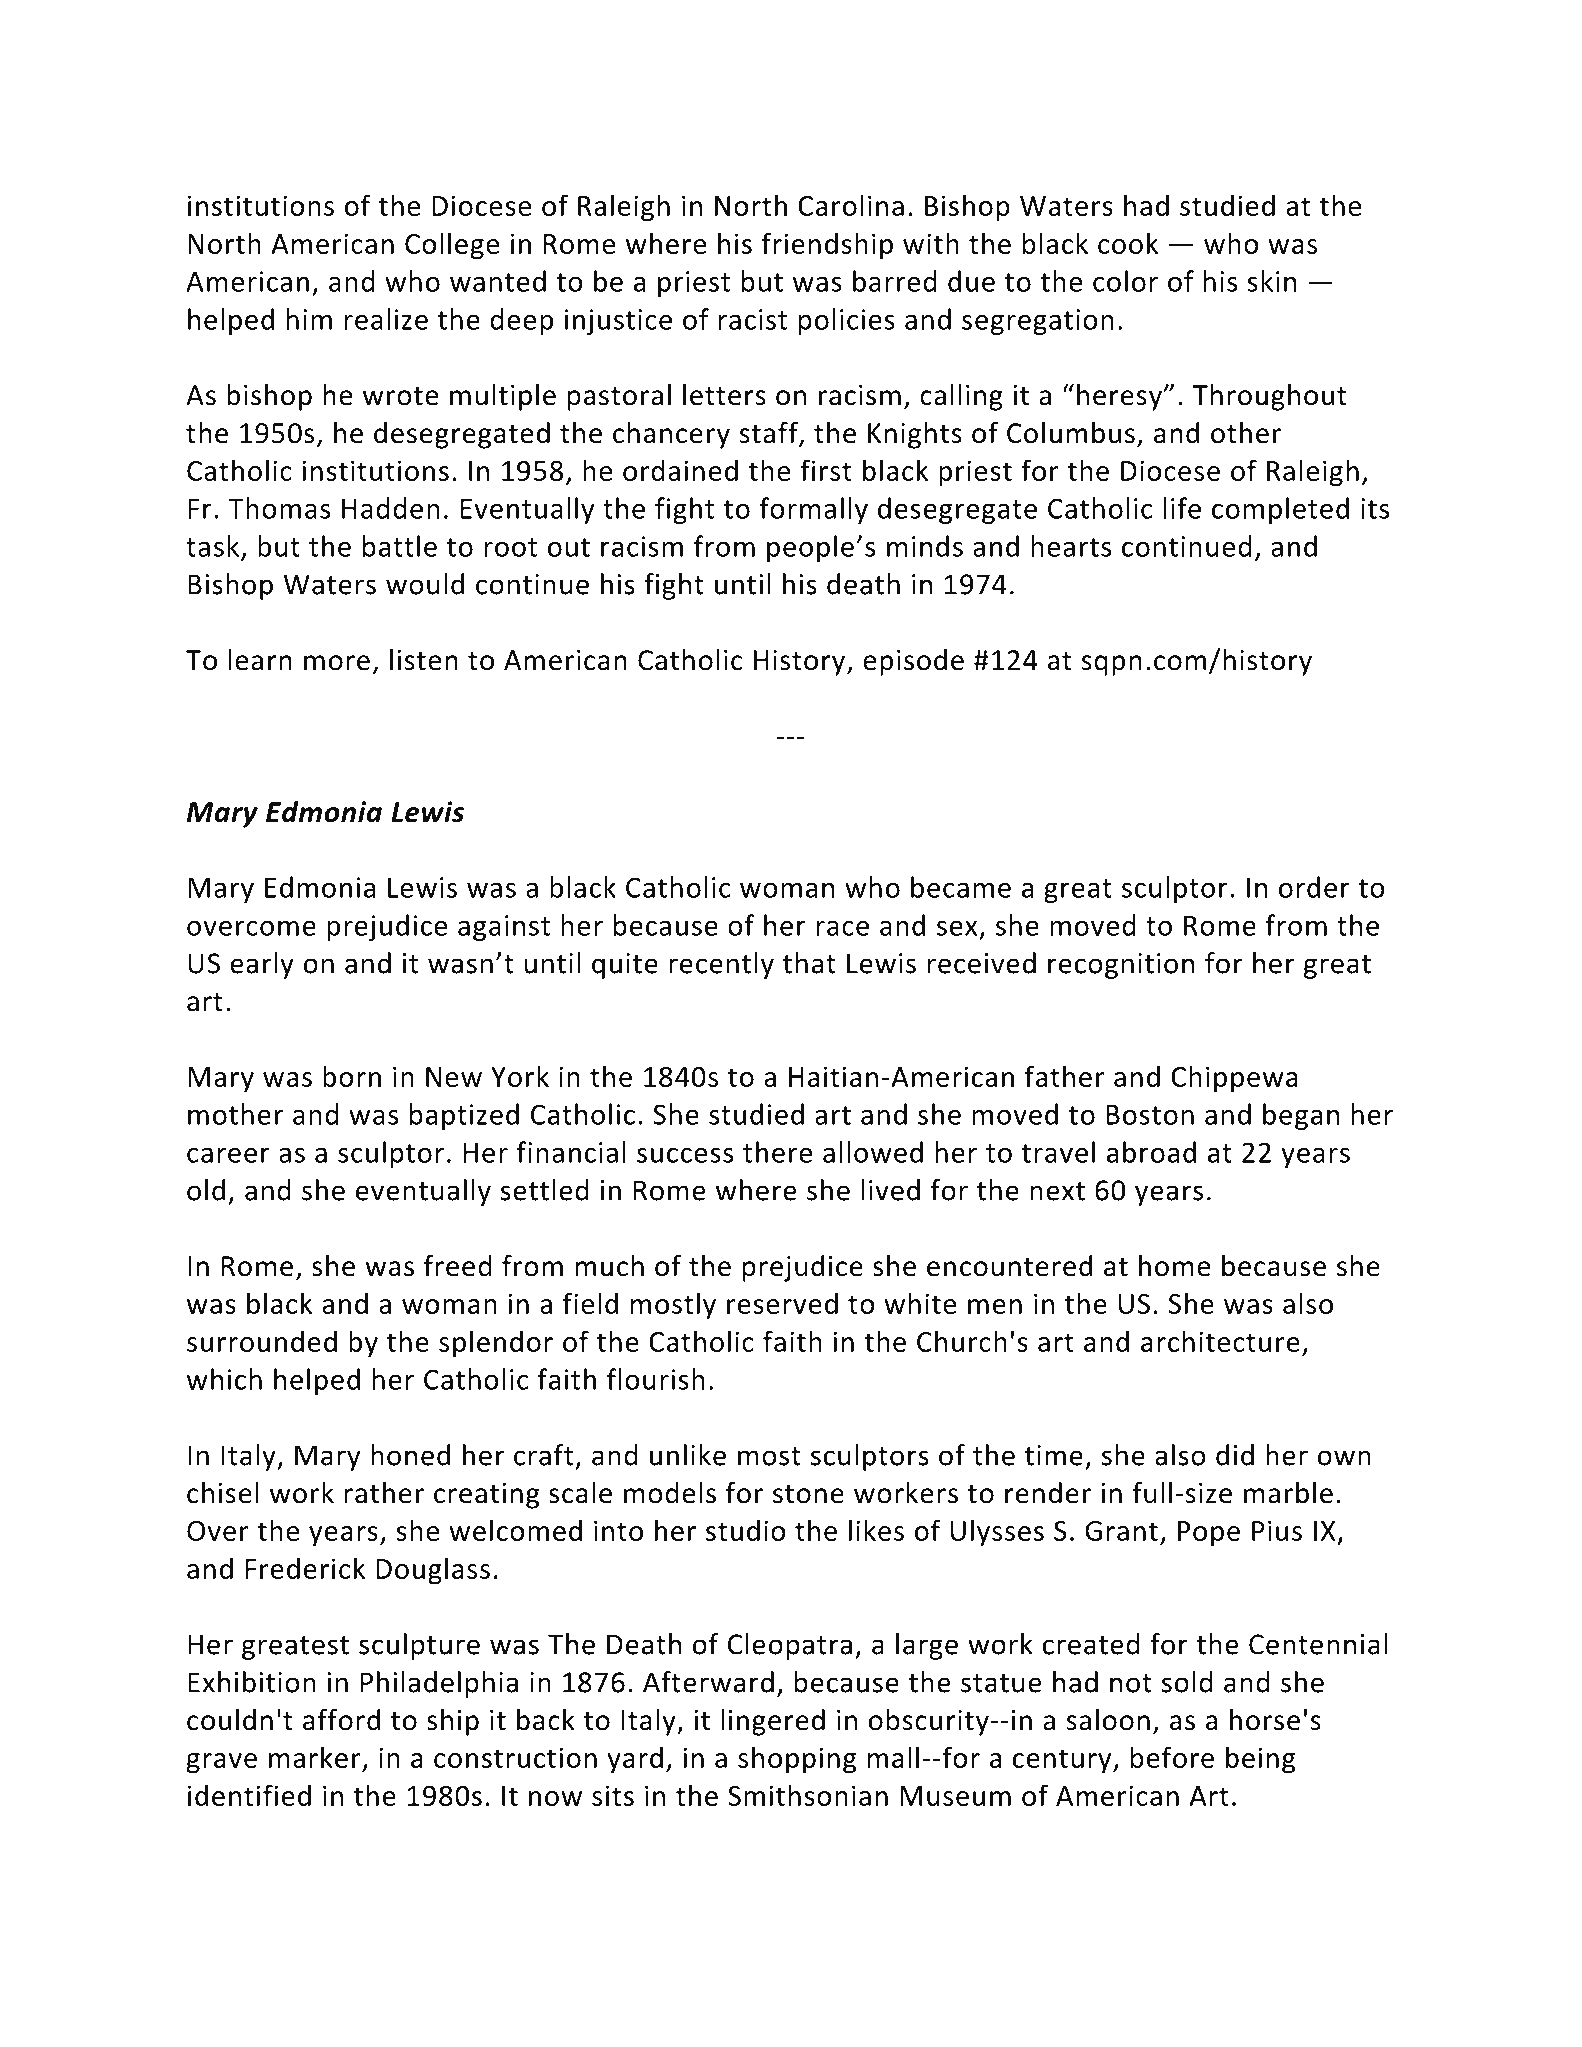 The image size is (1582, 2047). I want to click on marker, so click(316, 1758).
